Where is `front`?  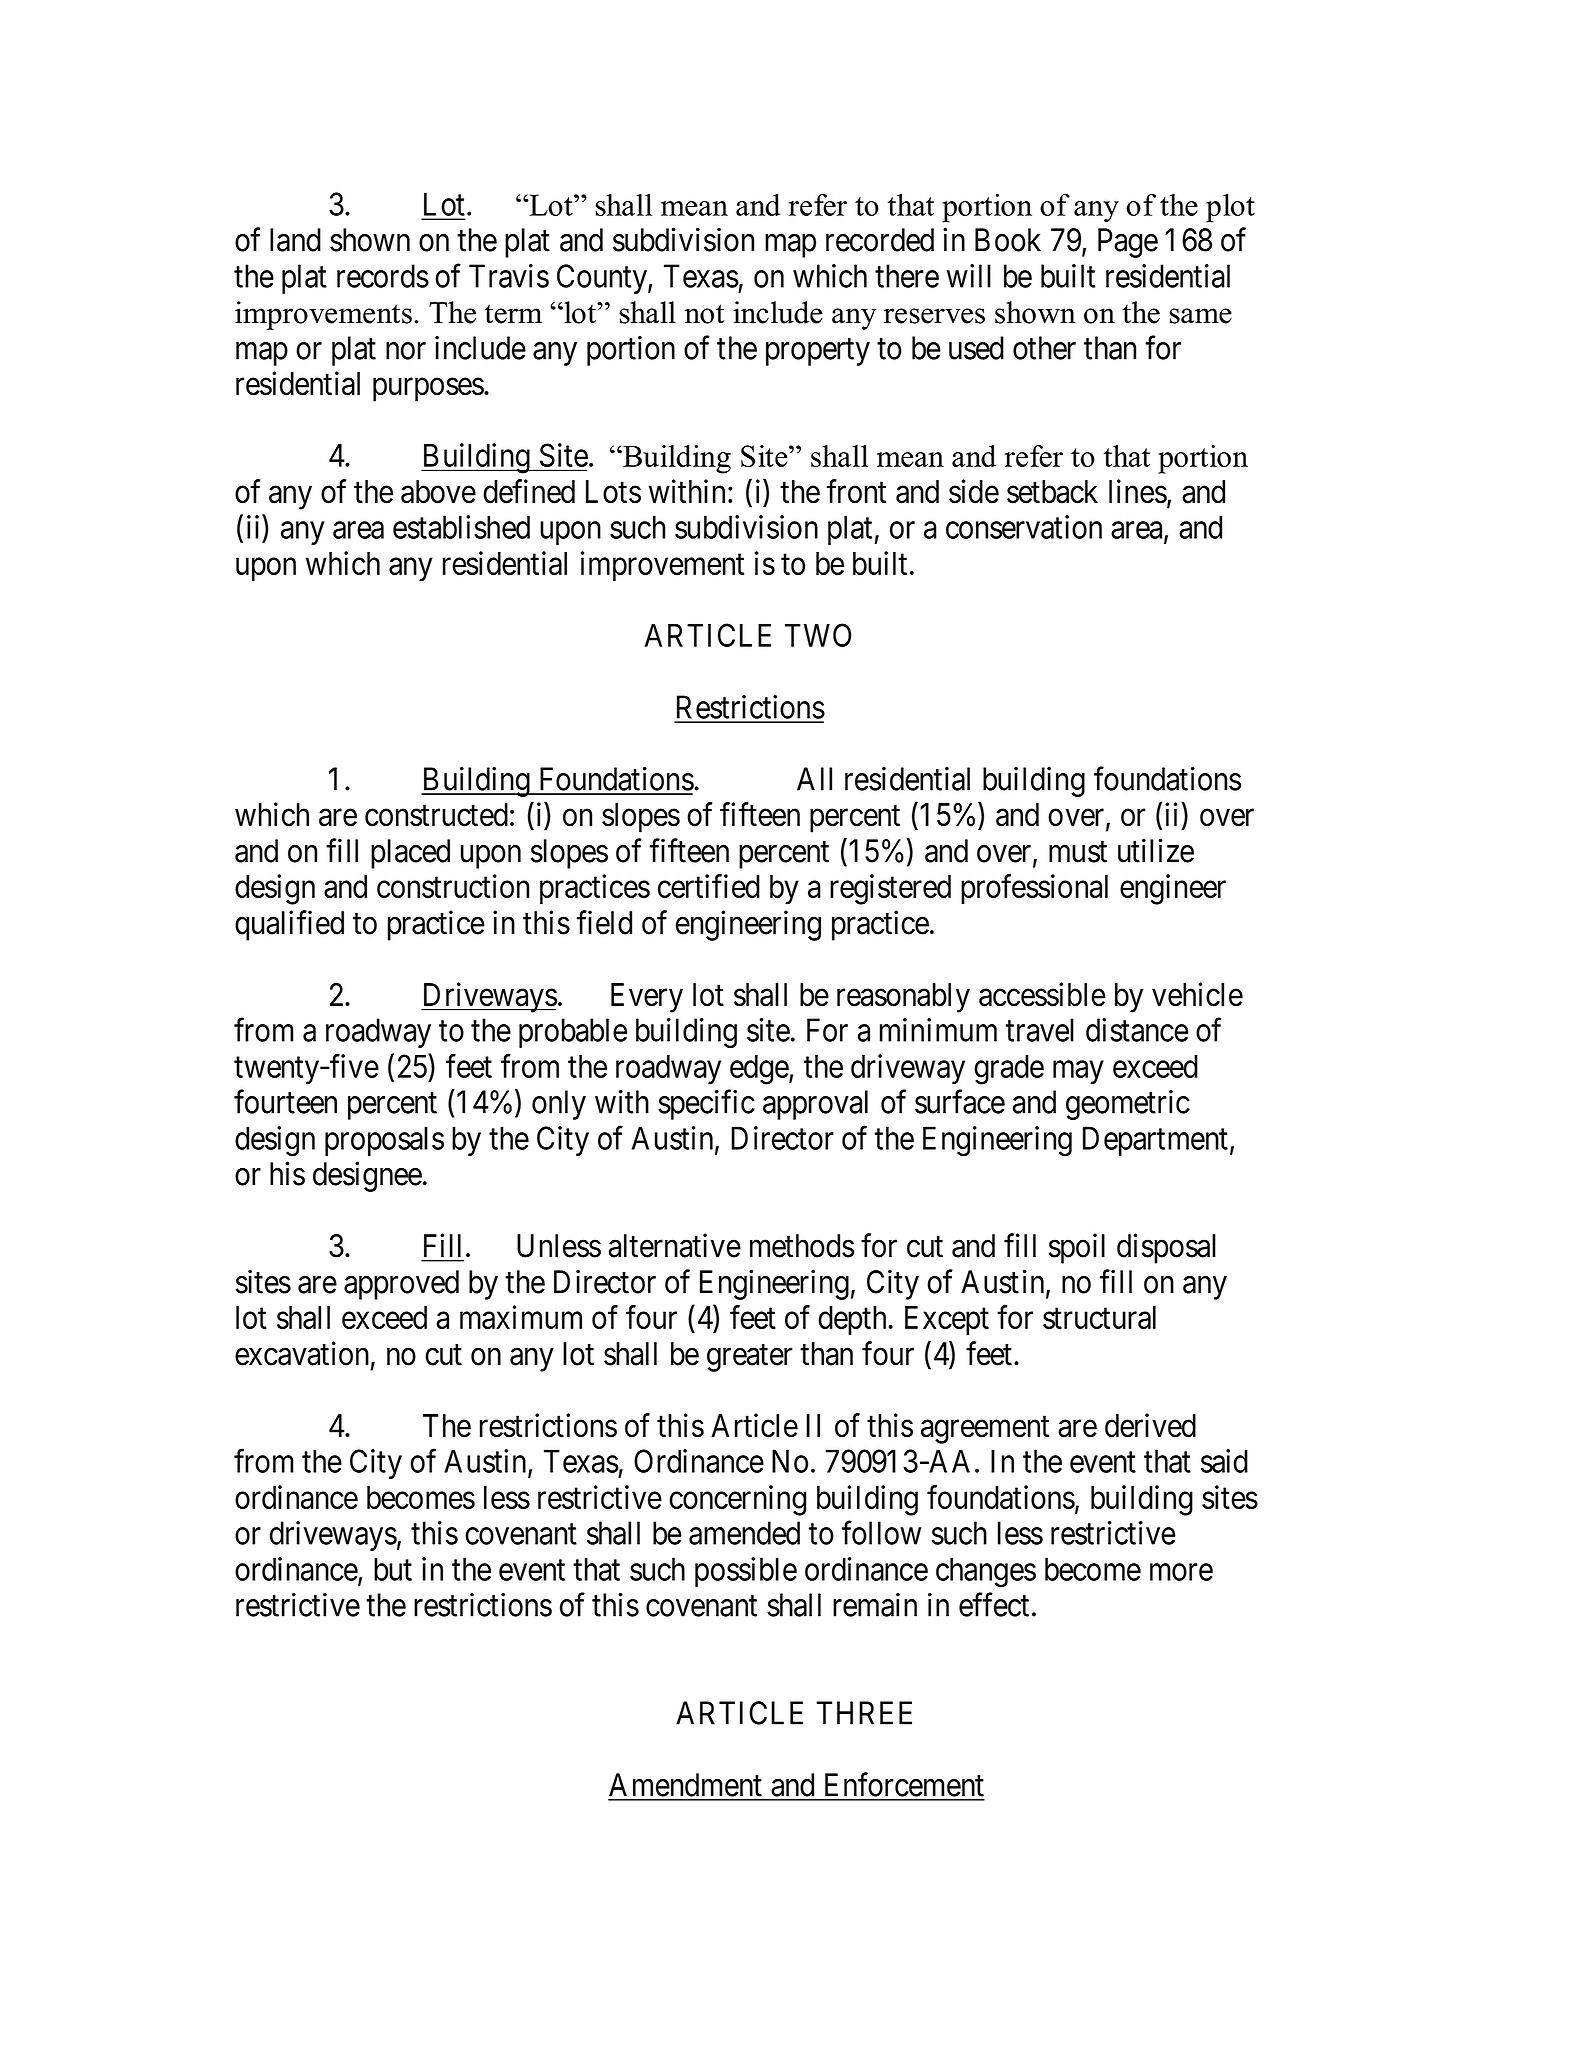 front is located at coordinates (856, 491).
